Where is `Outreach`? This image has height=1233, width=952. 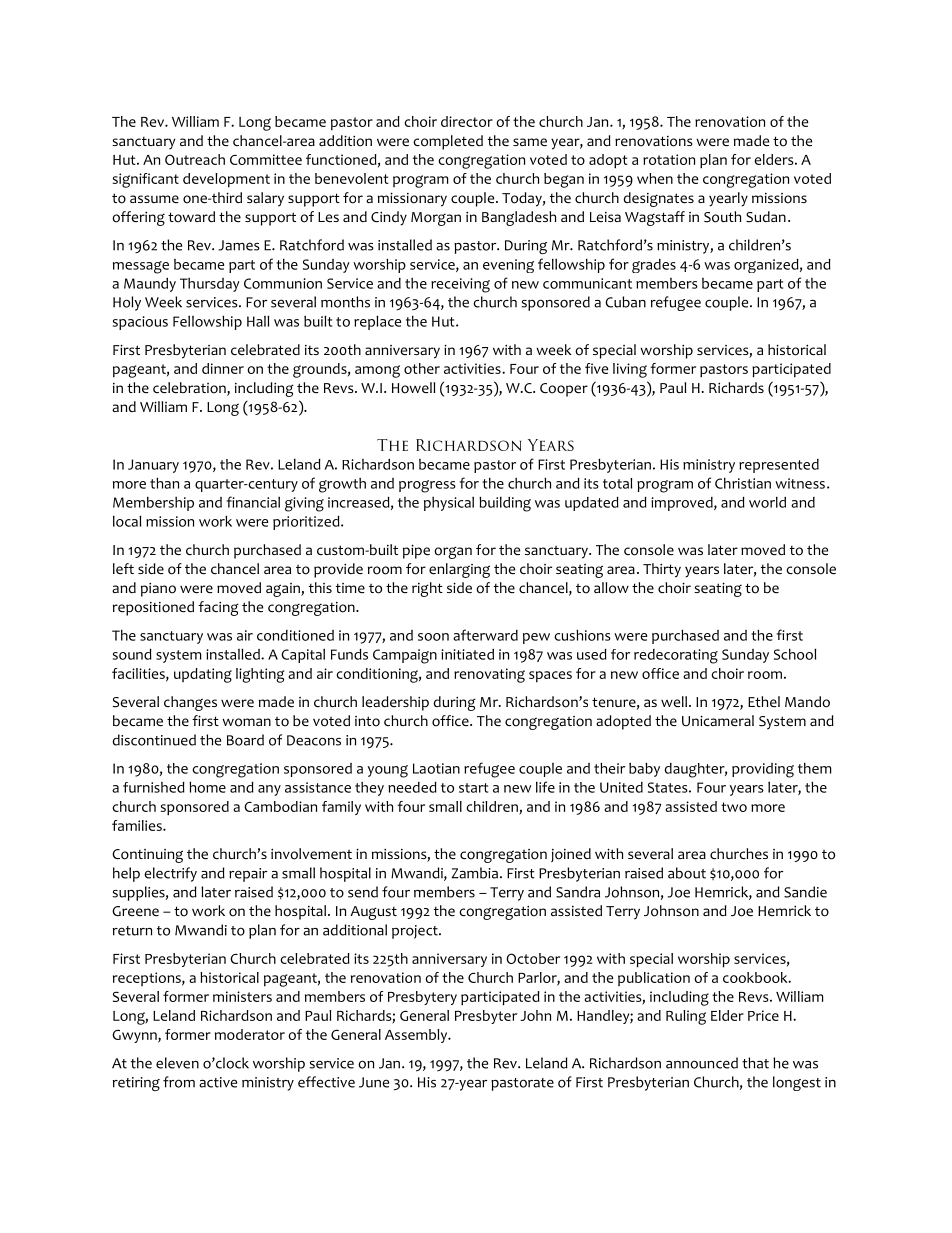 Outreach is located at coordinates (195, 159).
